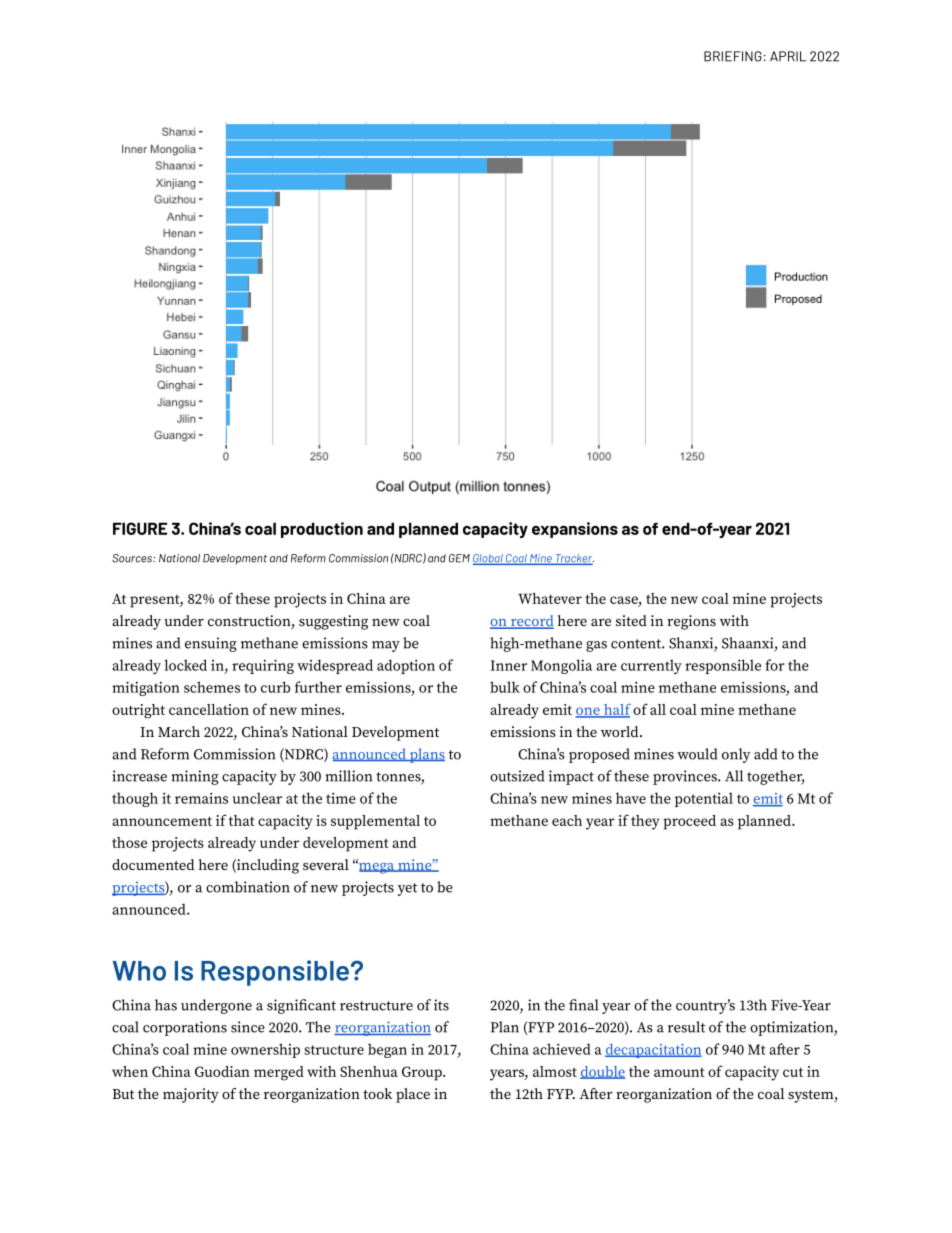  I want to click on Sources, so click(133, 558).
